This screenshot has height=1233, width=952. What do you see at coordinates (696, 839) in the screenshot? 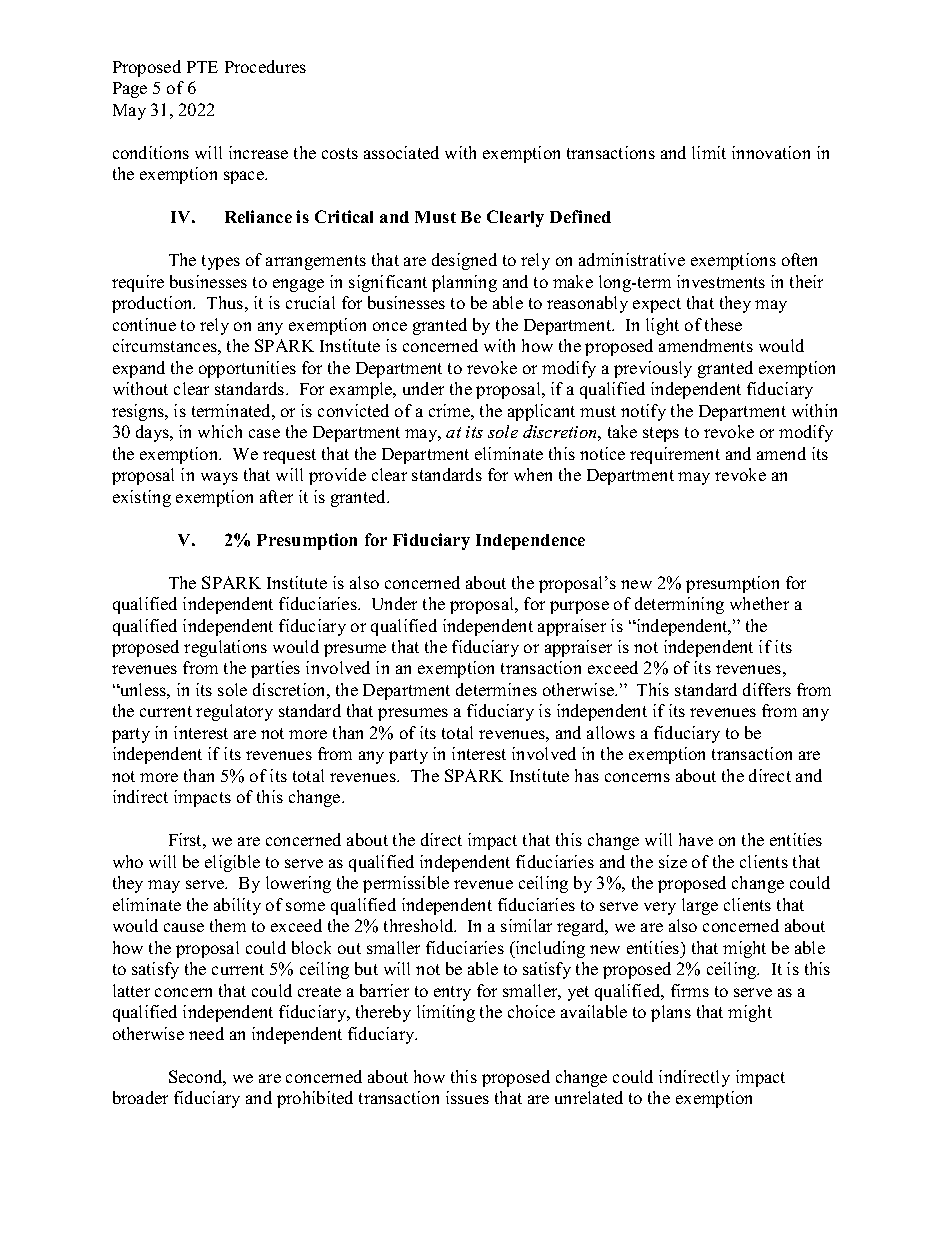
I see `have` at bounding box center [696, 839].
